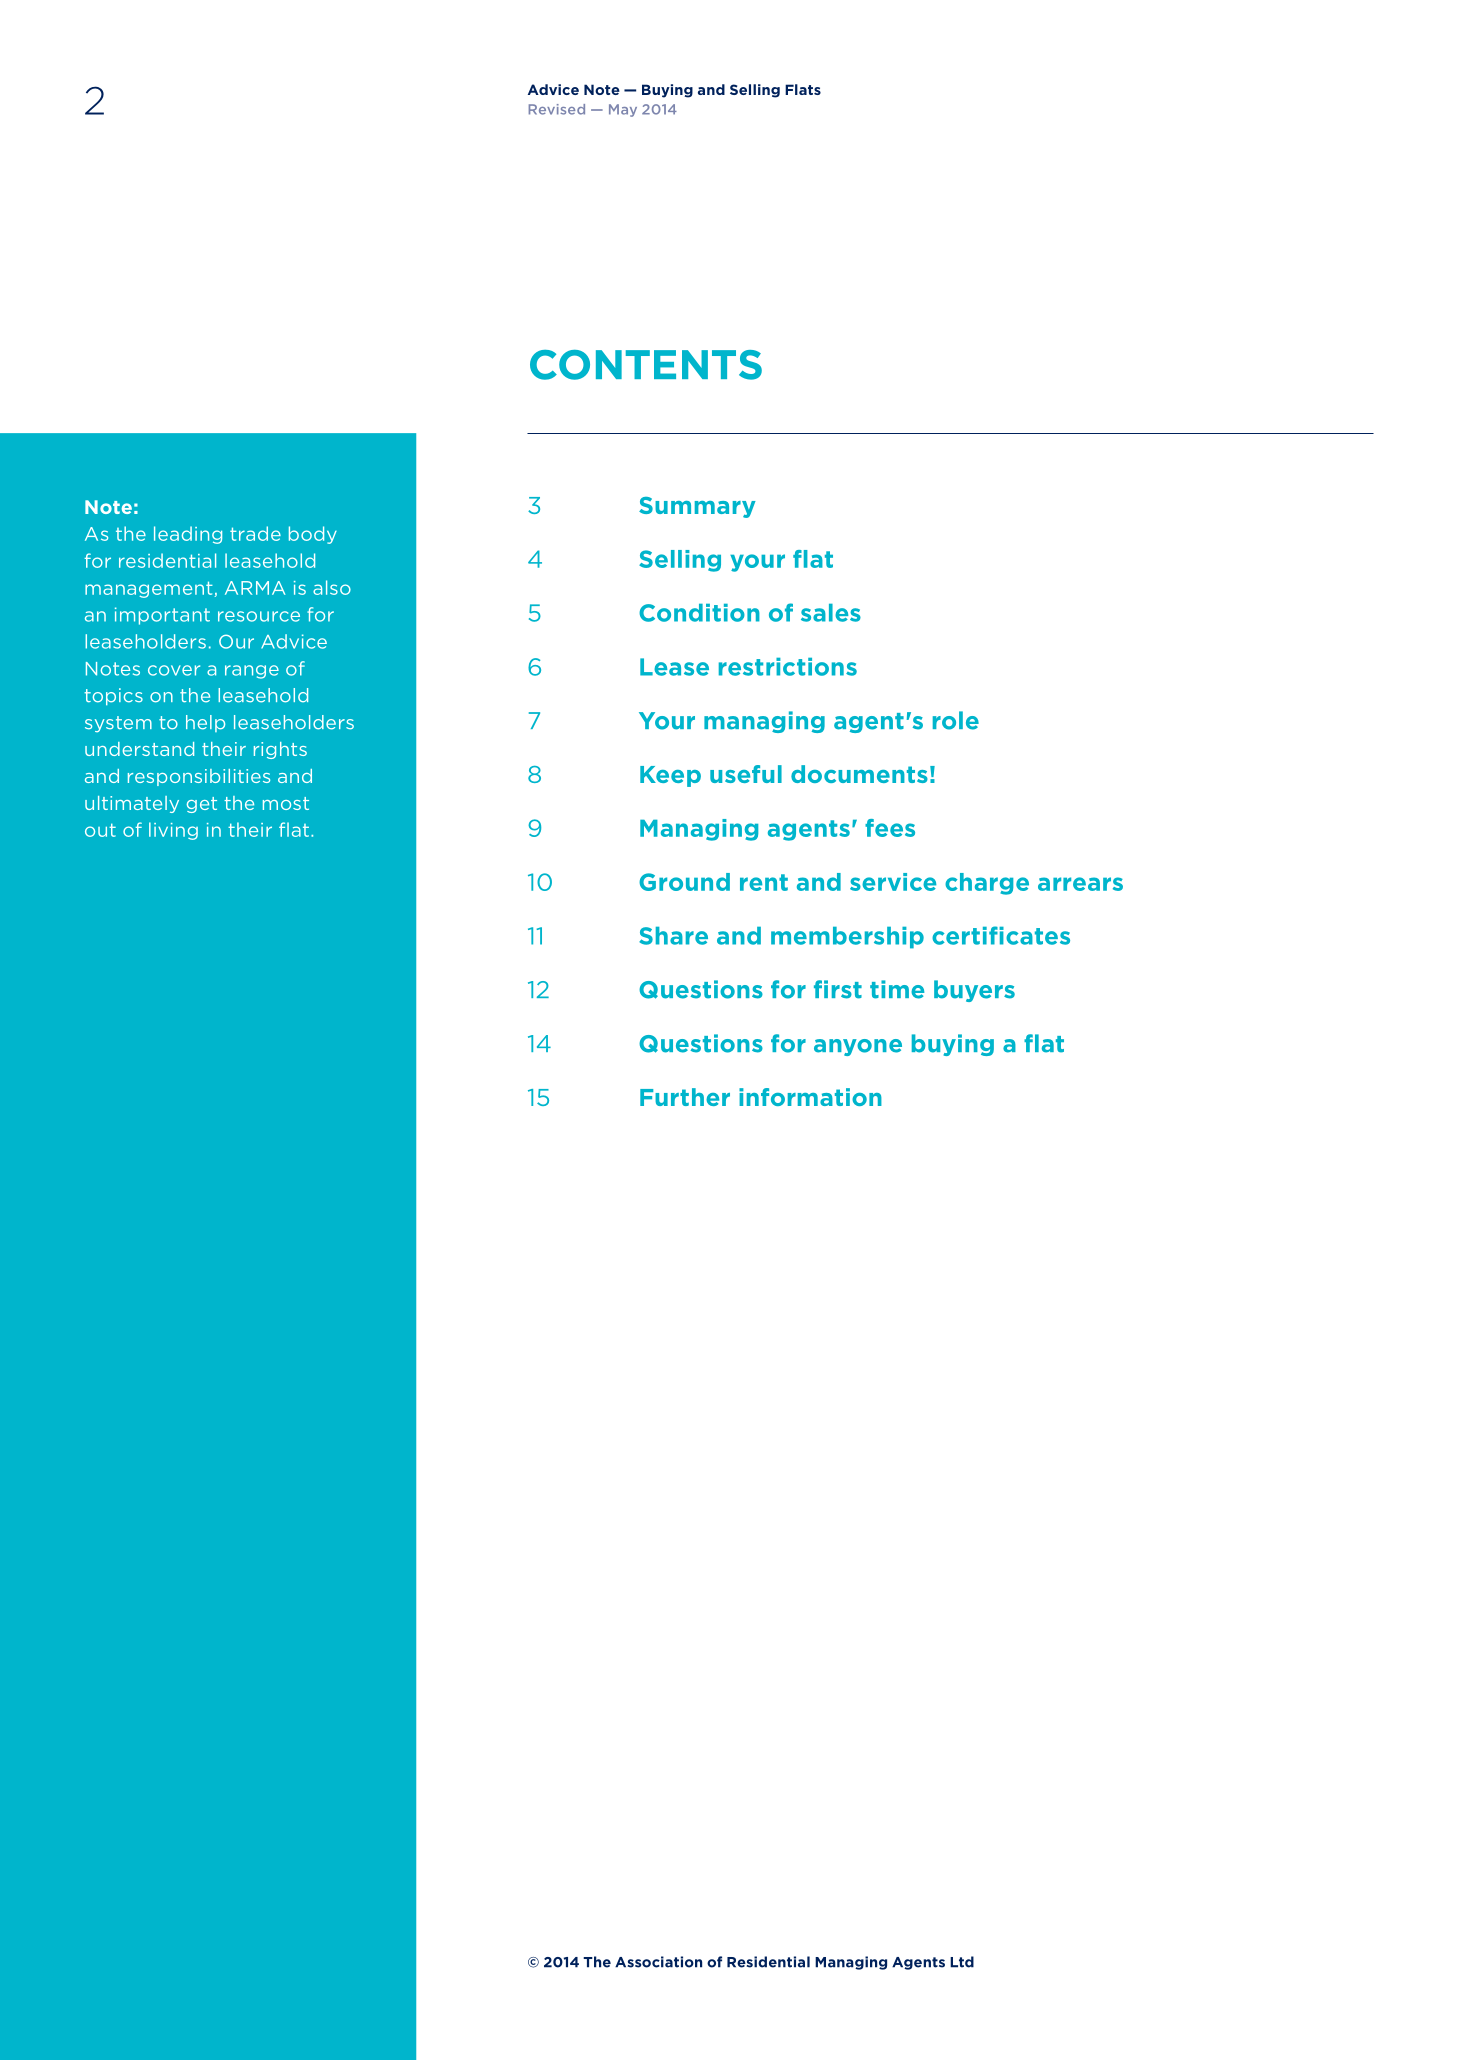 This screenshot has width=1457, height=2060. Describe the element at coordinates (670, 776) in the screenshot. I see `Keep` at that location.
